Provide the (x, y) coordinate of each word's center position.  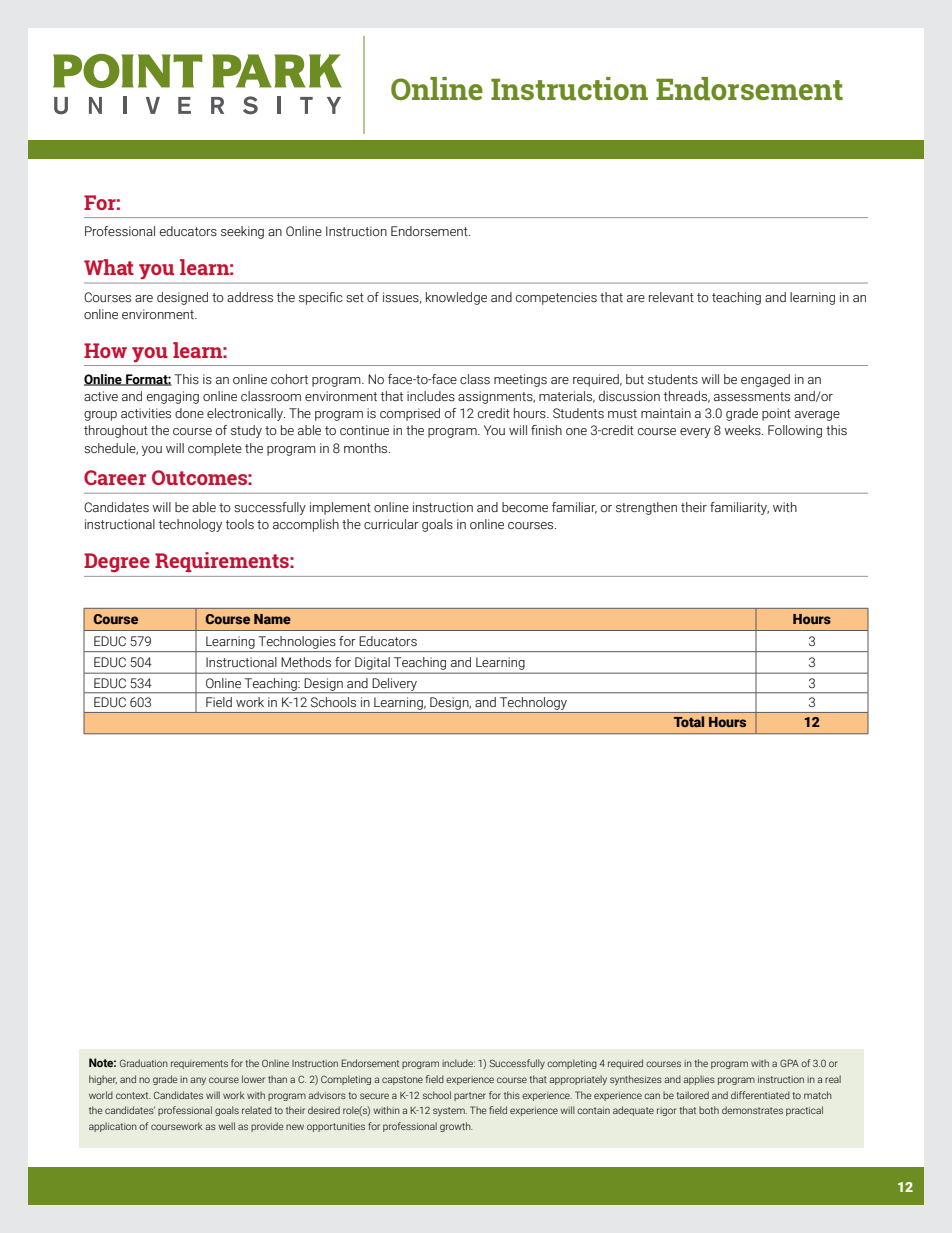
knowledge (456, 298)
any (198, 1081)
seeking (242, 232)
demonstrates (752, 1110)
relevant (671, 297)
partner (470, 1096)
